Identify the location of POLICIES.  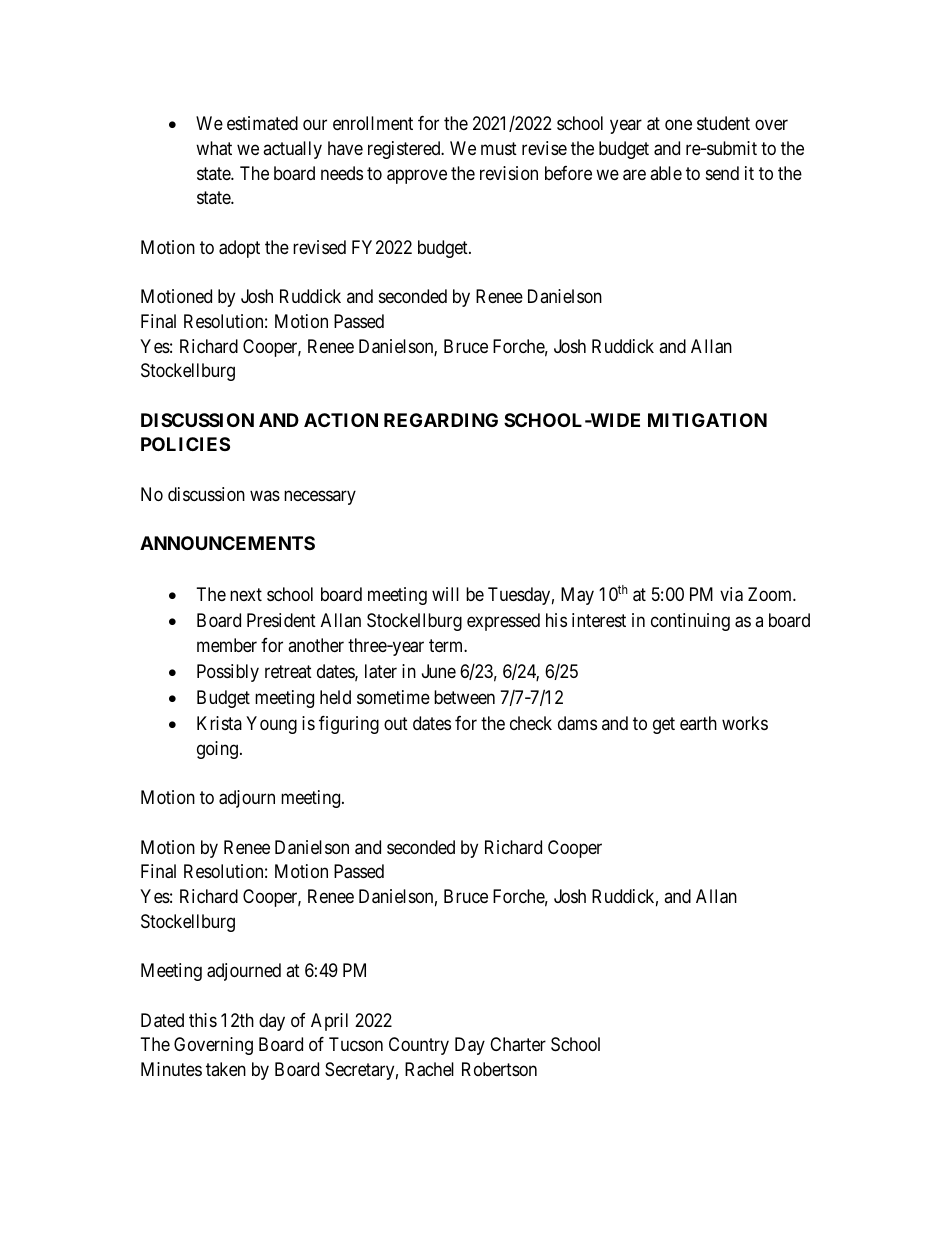
(185, 444).
